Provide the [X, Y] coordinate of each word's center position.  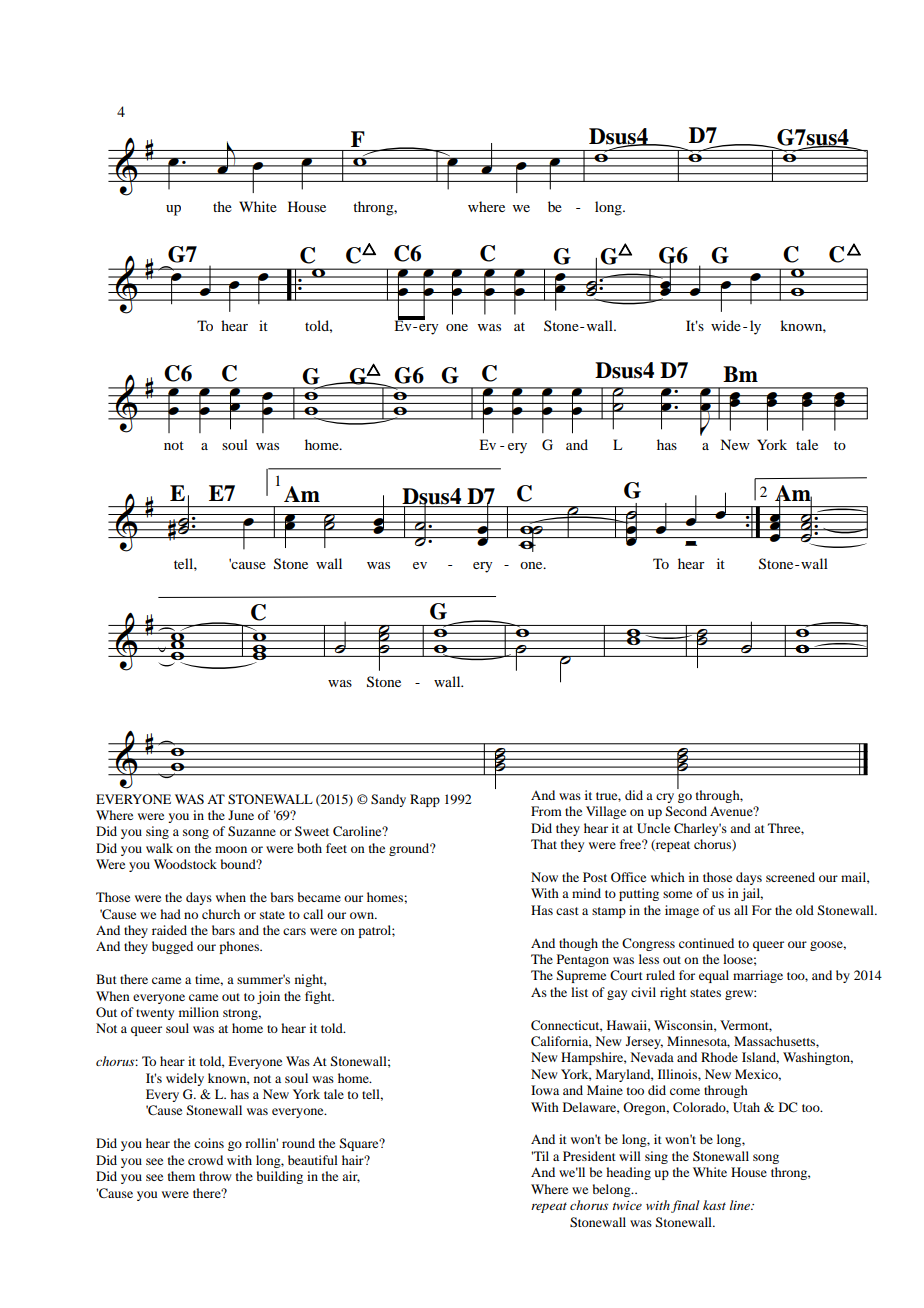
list [579, 992]
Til [540, 1156]
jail [752, 894]
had [170, 914]
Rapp [425, 800]
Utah [746, 1107]
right [673, 993]
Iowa [545, 1090]
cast [567, 911]
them [181, 1176]
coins [209, 1143]
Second [686, 811]
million [199, 1012]
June [241, 815]
